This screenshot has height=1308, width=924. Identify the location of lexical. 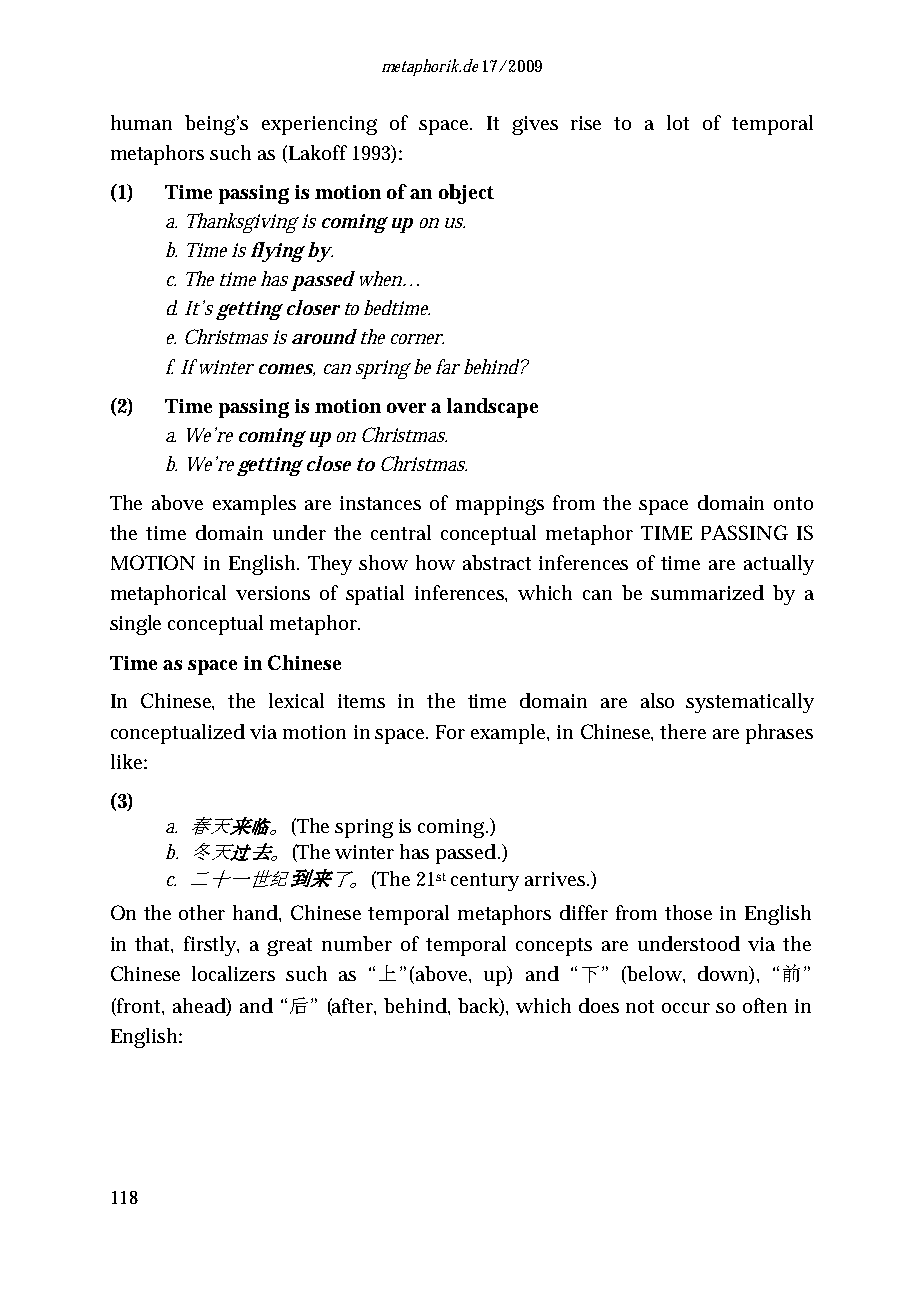
(296, 700).
